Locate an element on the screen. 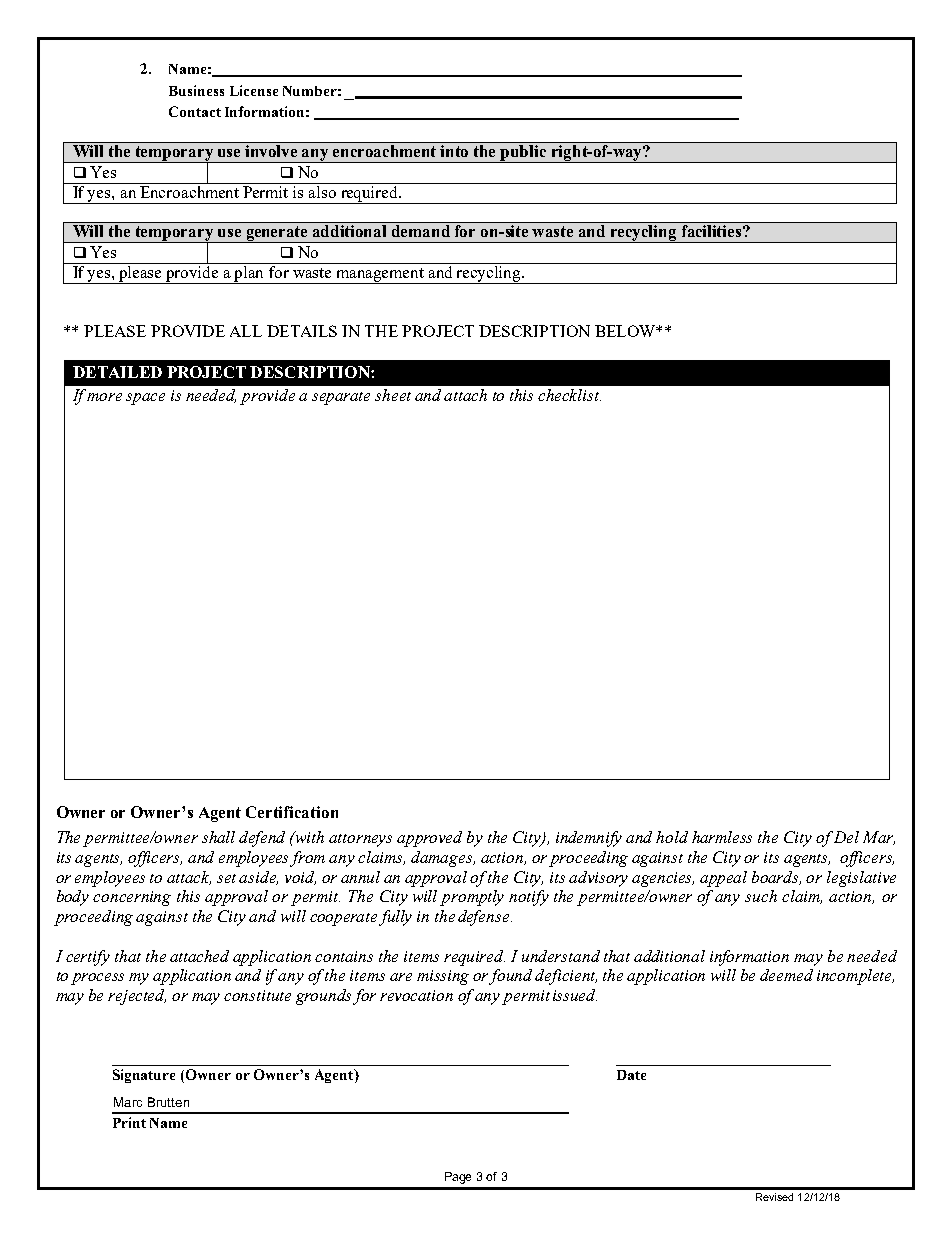 This screenshot has height=1233, width=952. public is located at coordinates (524, 154).
